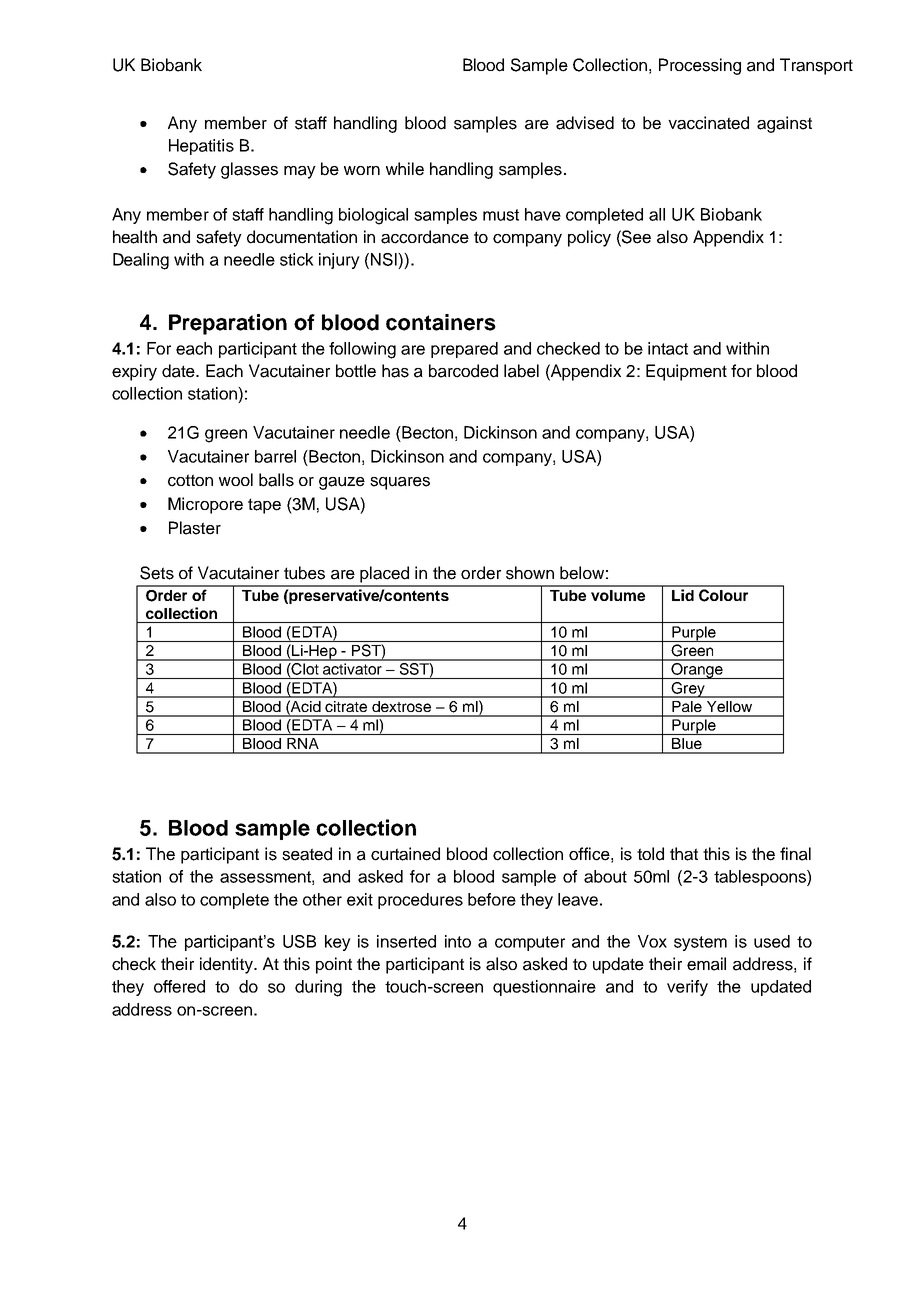 The image size is (924, 1308). I want to click on vaccinated, so click(708, 123).
